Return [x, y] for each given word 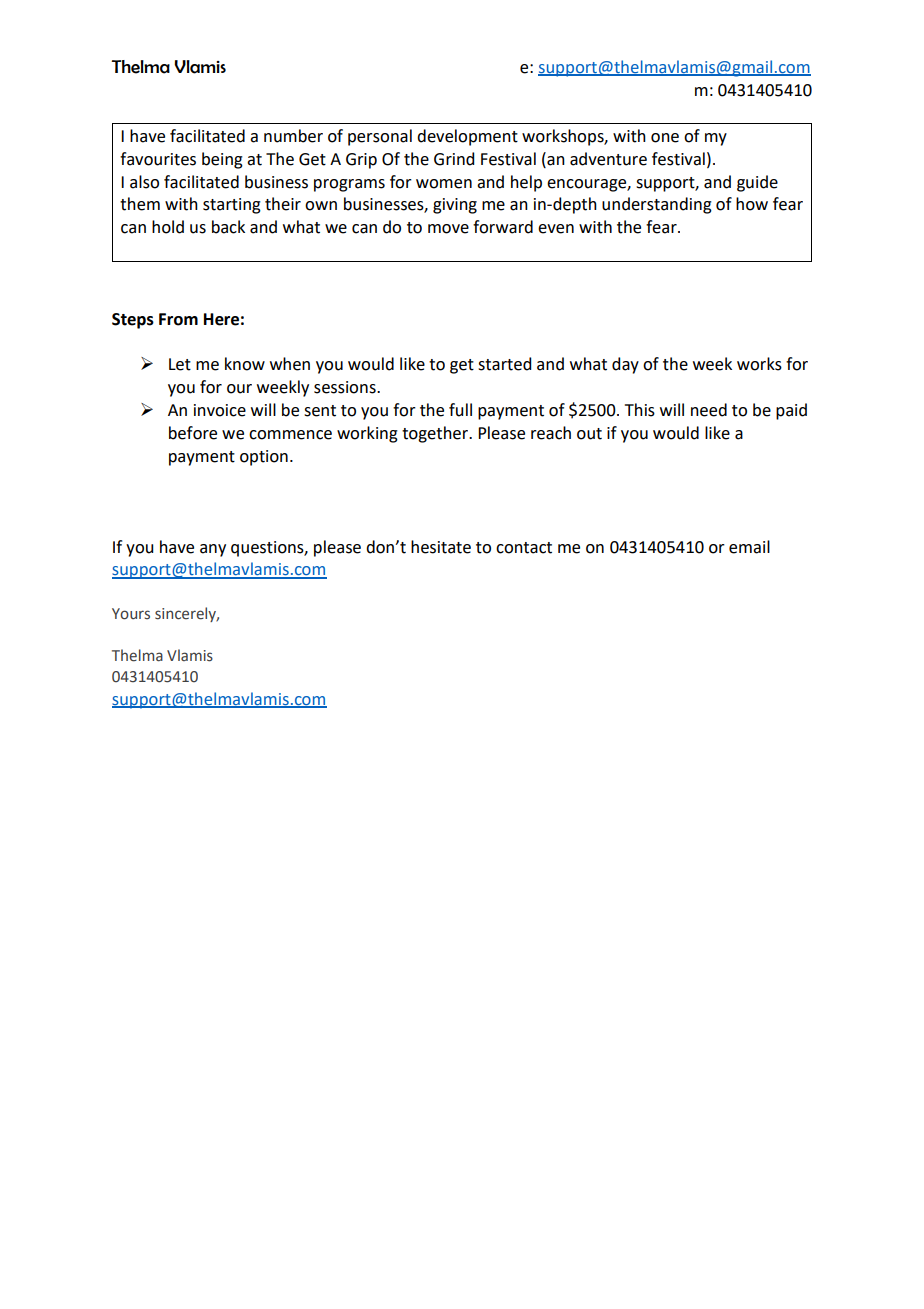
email [749, 547]
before [193, 433]
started [504, 364]
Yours [131, 614]
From [178, 319]
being [222, 160]
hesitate [441, 547]
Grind [454, 159]
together [436, 434]
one [665, 138]
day [625, 365]
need [709, 410]
